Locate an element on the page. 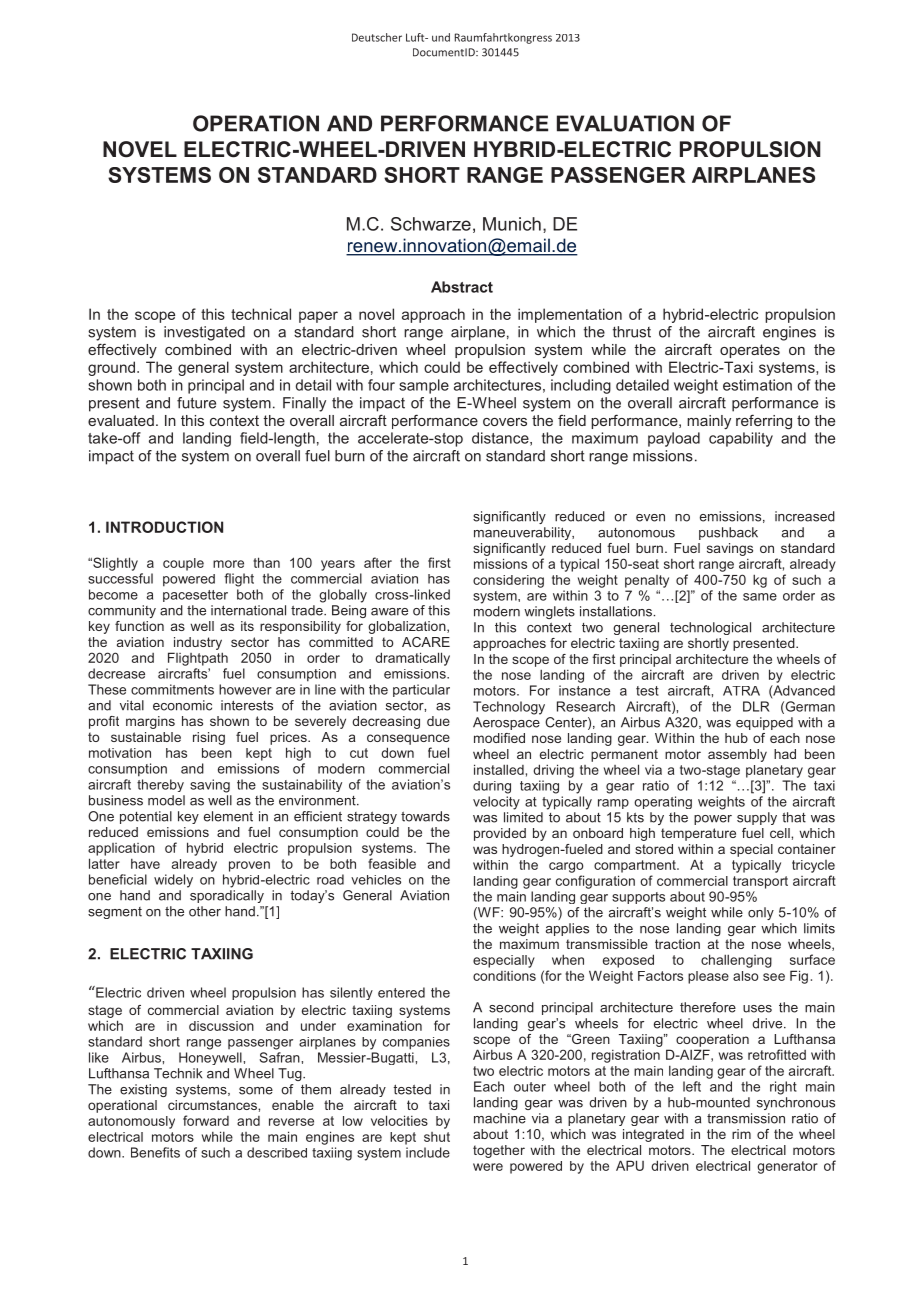  same is located at coordinates (760, 597).
